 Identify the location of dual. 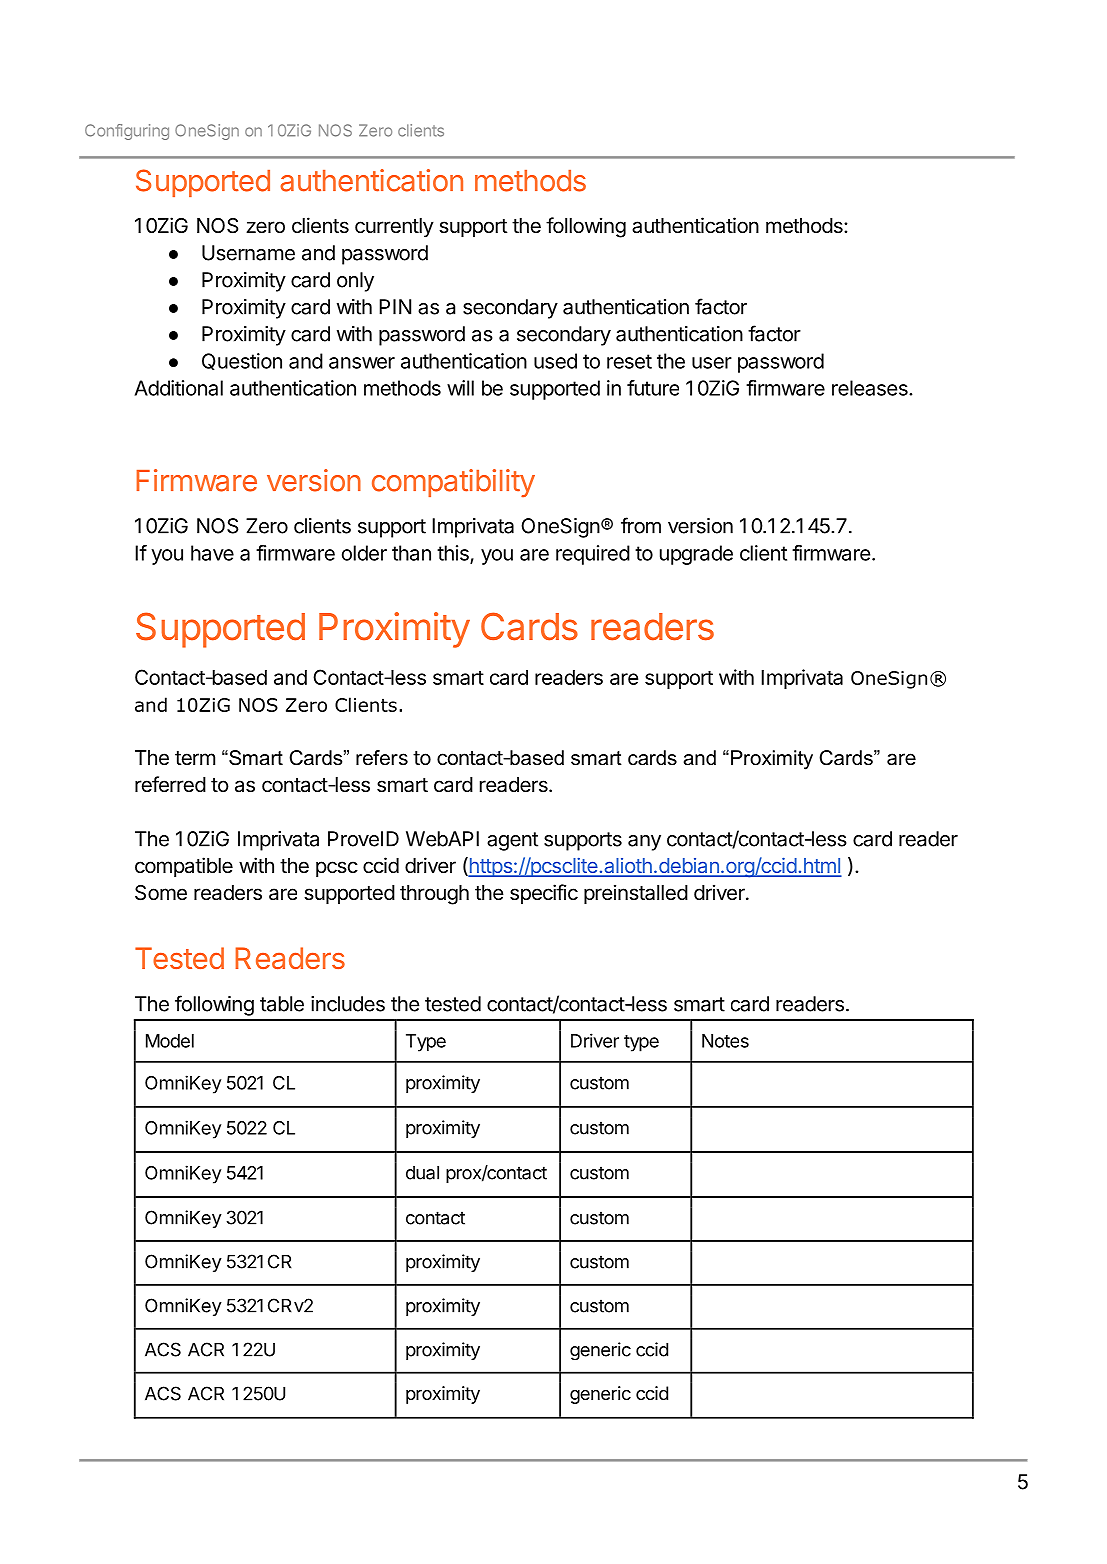
(422, 1172).
